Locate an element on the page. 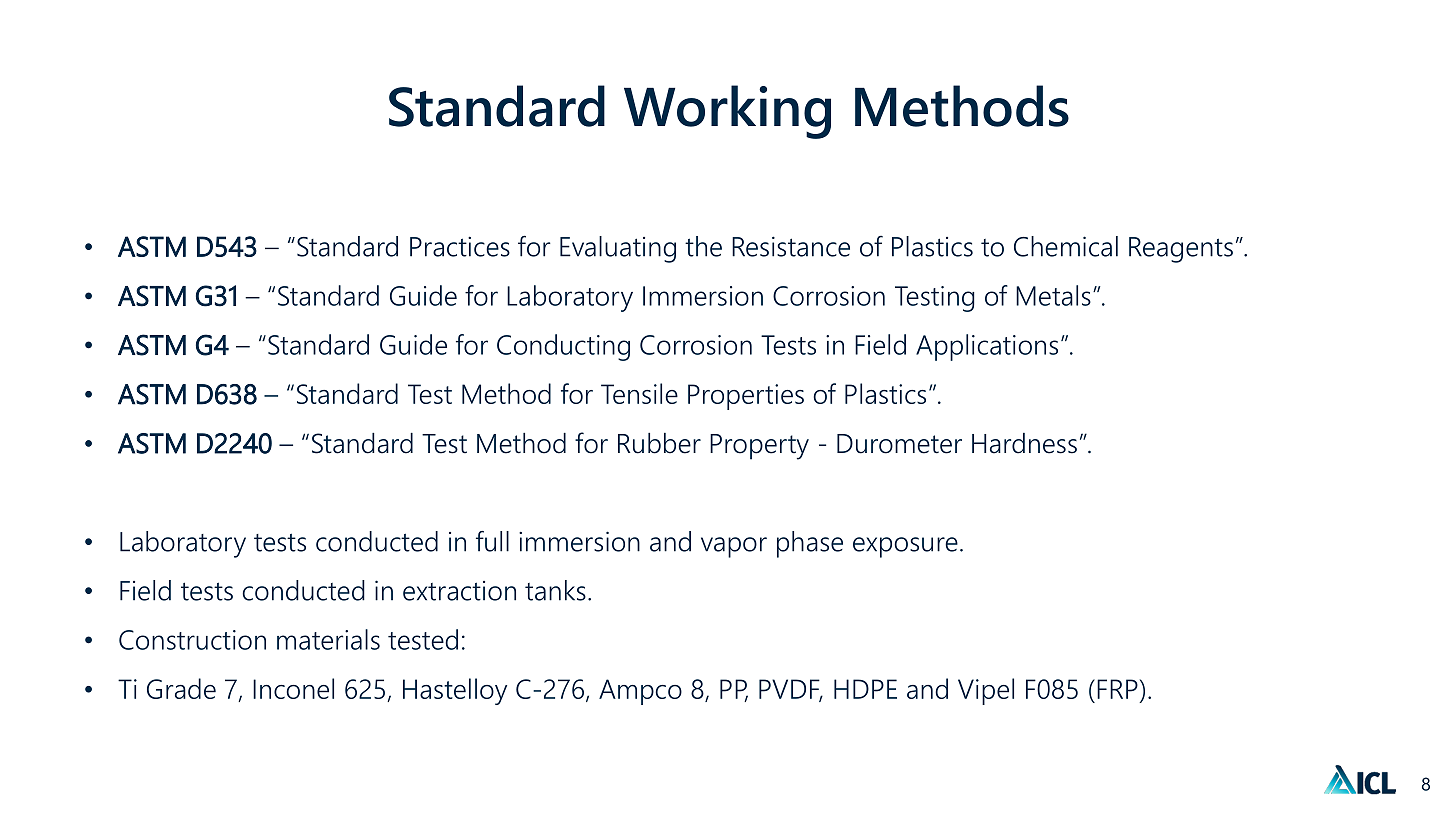 The height and width of the page is (819, 1456). Tensile is located at coordinates (639, 393).
